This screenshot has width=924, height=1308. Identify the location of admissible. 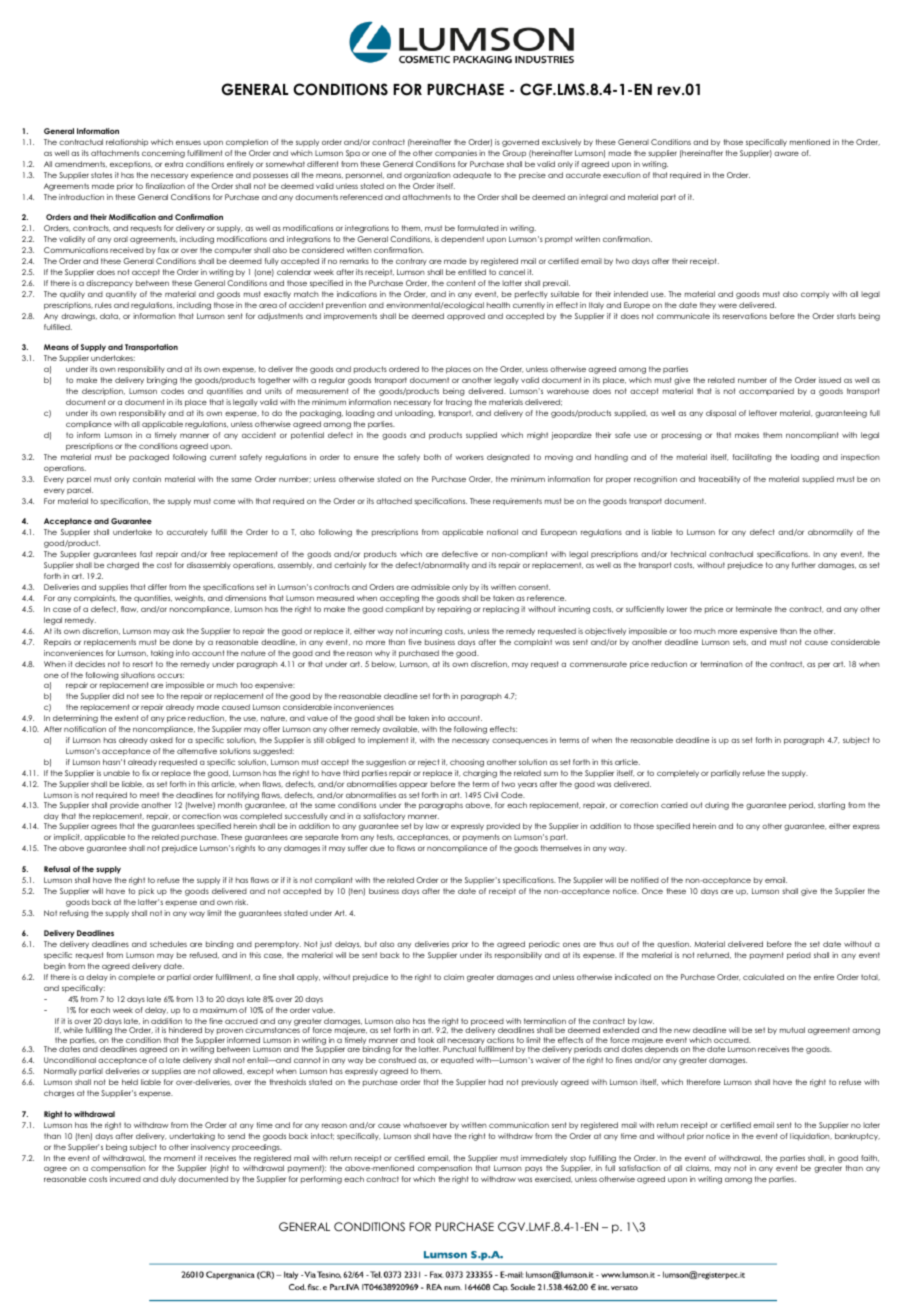
(430, 587).
